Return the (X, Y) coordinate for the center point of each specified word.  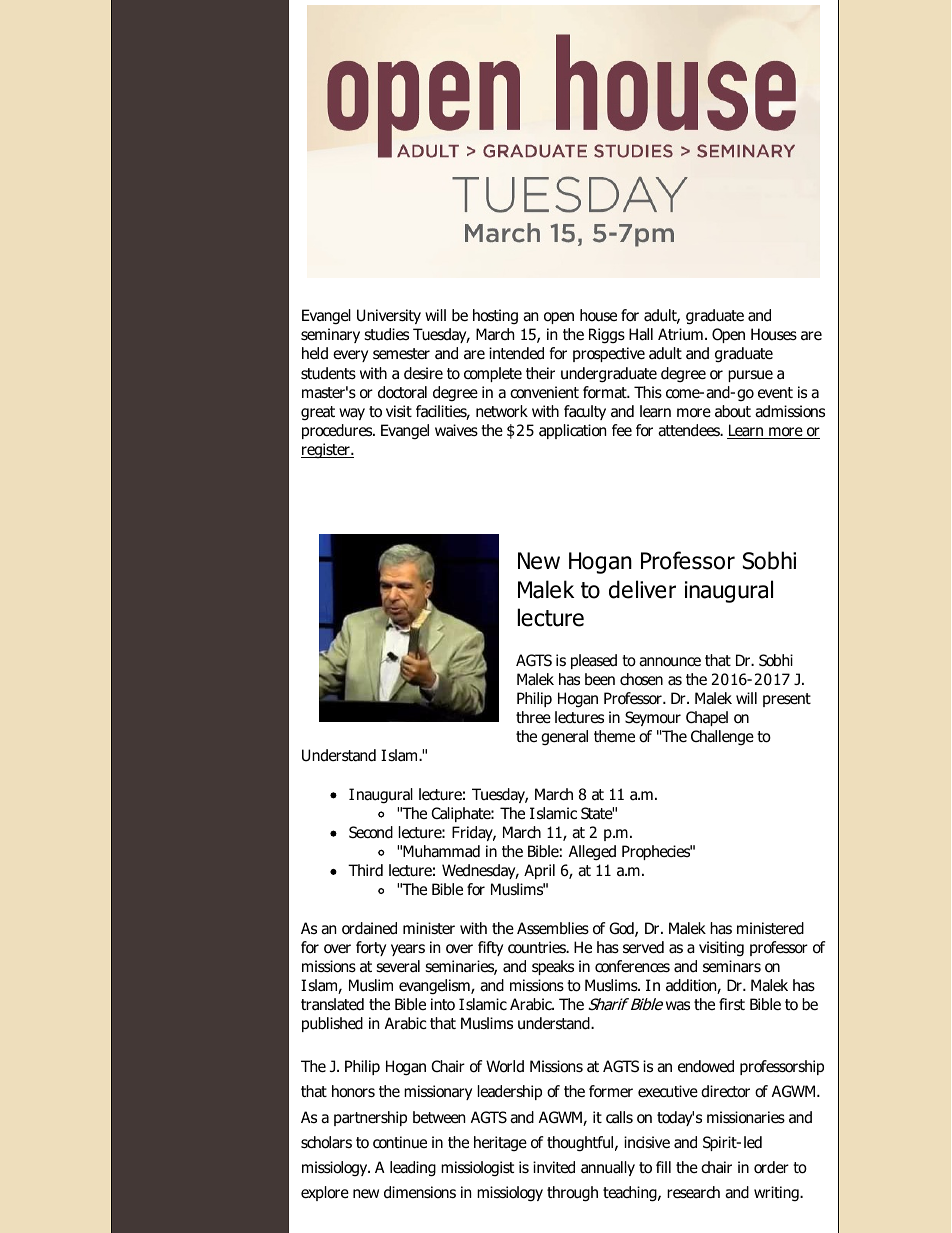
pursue (750, 376)
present (787, 700)
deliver (642, 589)
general (564, 737)
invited (554, 1167)
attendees (690, 430)
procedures (338, 431)
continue (400, 1142)
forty (371, 948)
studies (386, 334)
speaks (553, 967)
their (540, 373)
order (771, 1167)
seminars (732, 966)
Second (371, 832)
